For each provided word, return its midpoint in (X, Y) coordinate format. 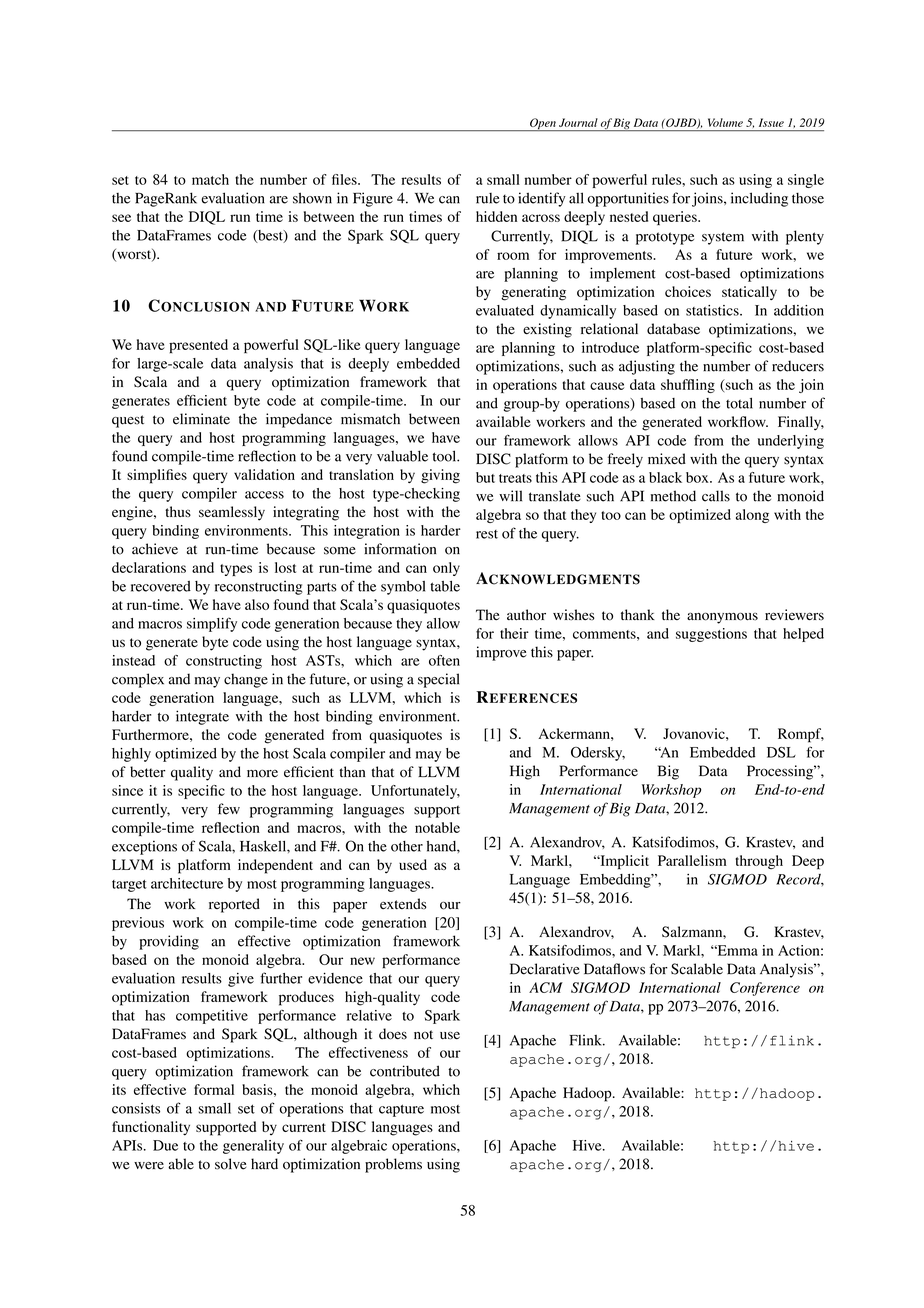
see (121, 218)
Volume (725, 122)
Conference (765, 989)
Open (543, 125)
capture (401, 1110)
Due (165, 1145)
